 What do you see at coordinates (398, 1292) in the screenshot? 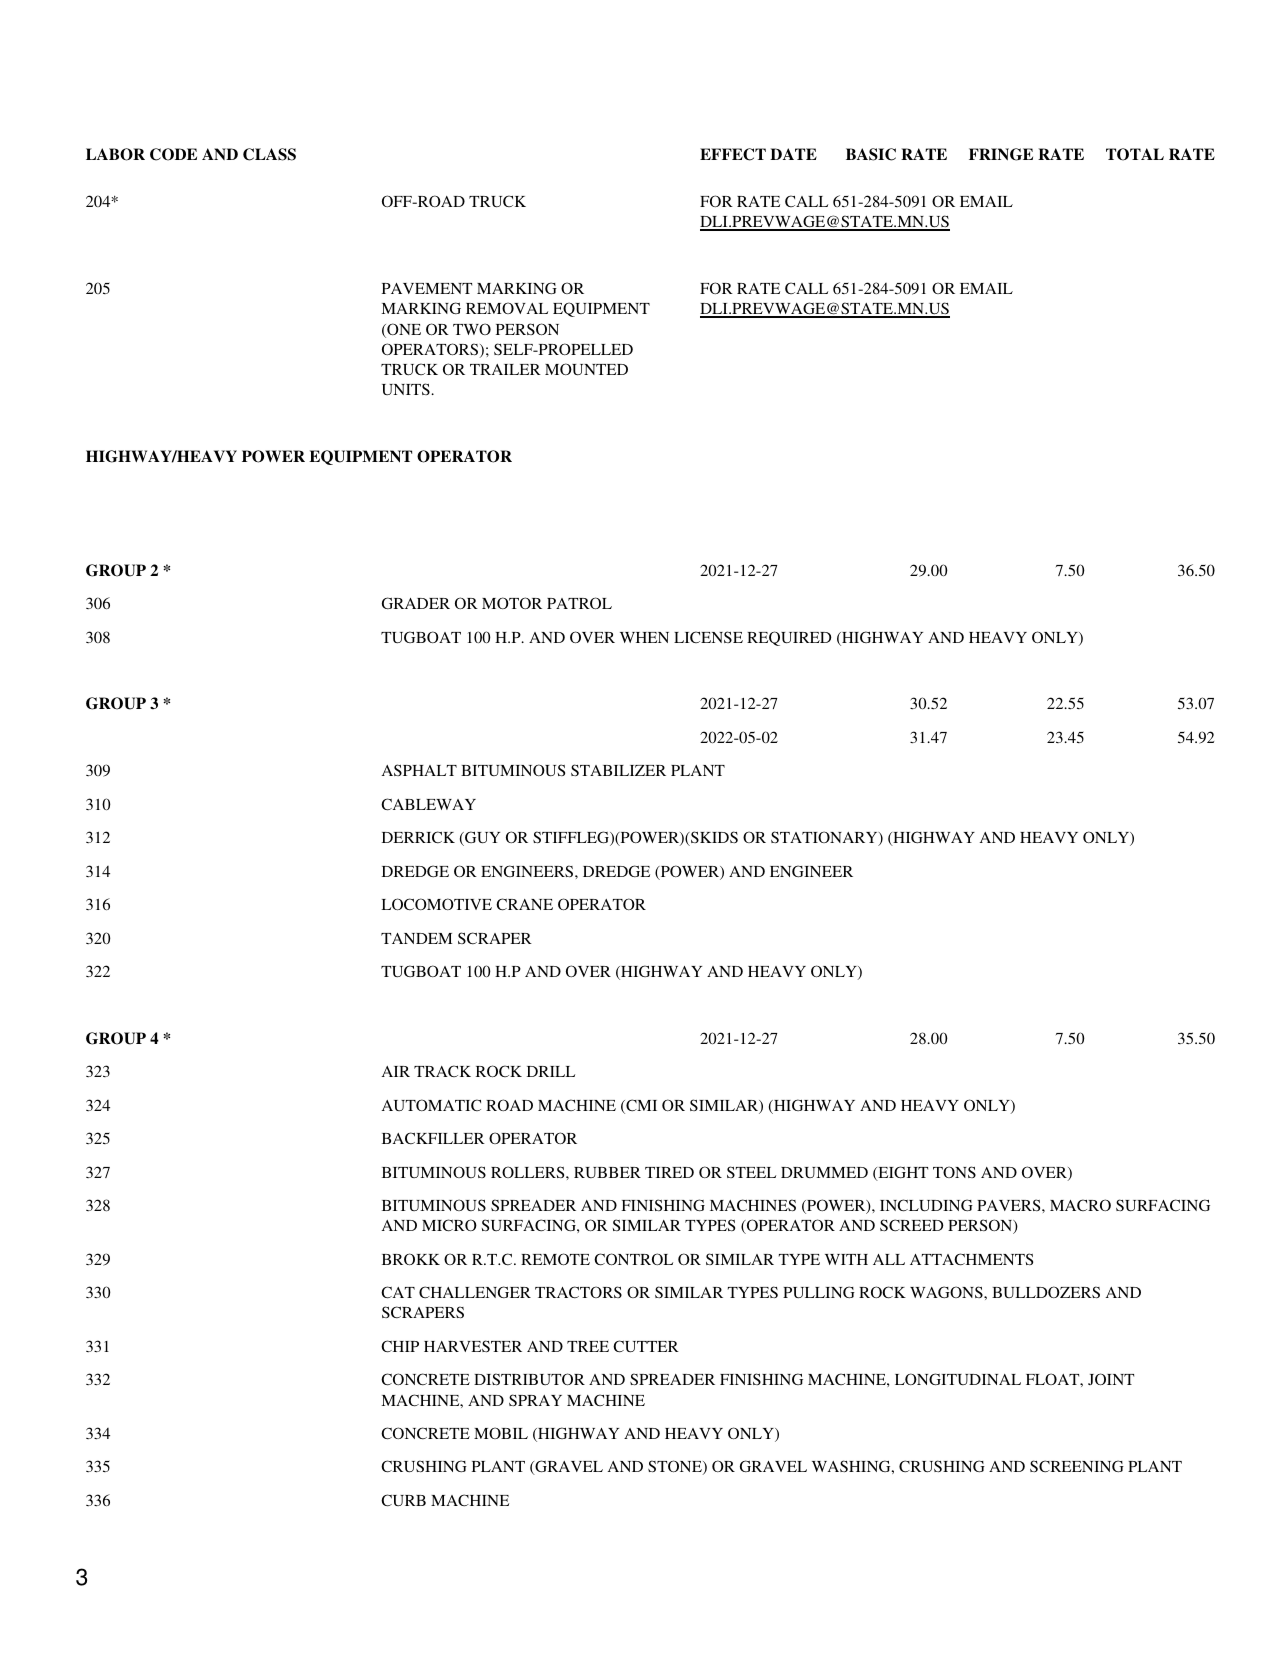
I see `CAT` at bounding box center [398, 1292].
